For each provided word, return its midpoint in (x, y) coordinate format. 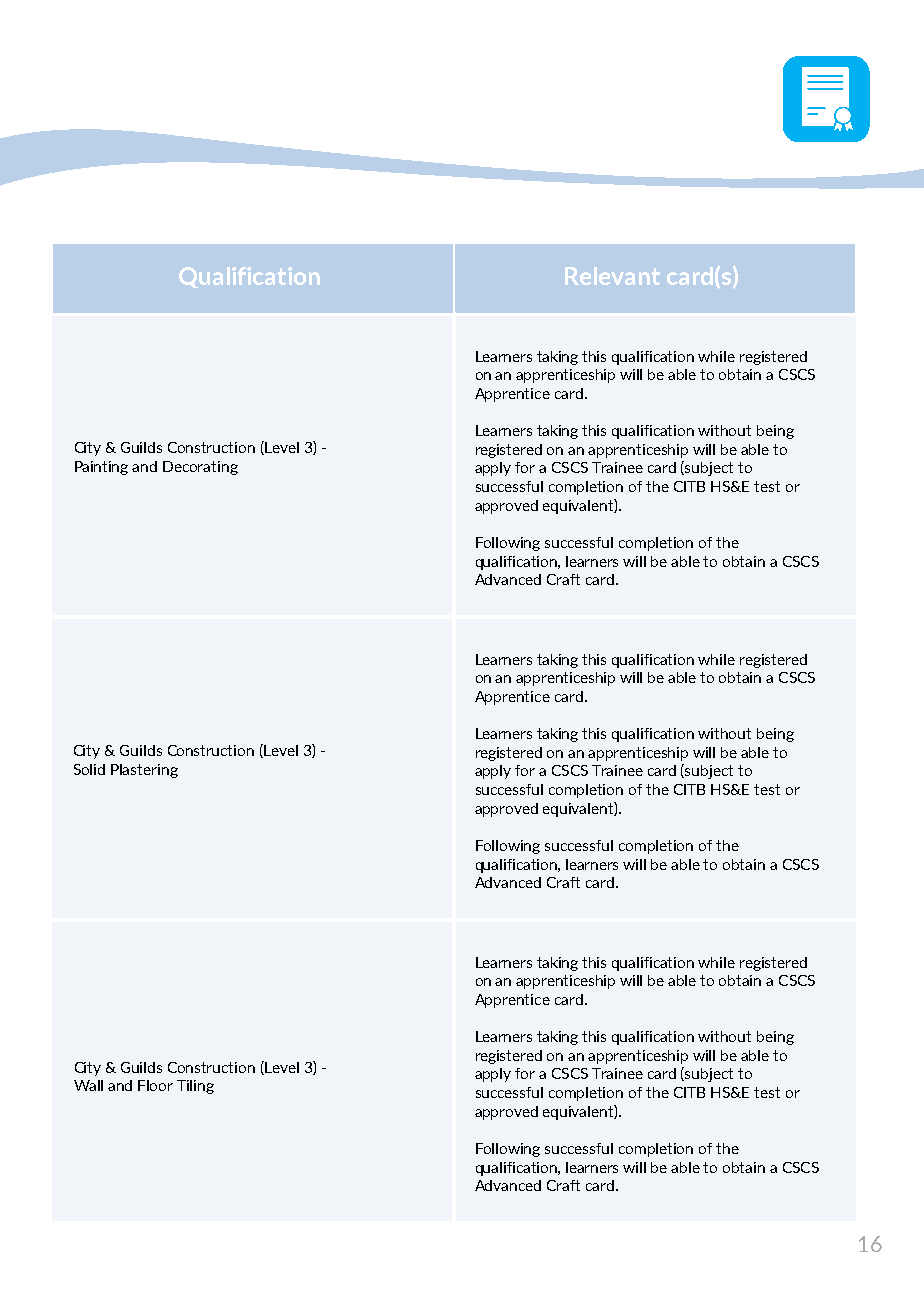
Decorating (200, 468)
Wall (88, 1085)
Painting (101, 468)
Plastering (144, 771)
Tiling (195, 1087)
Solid (89, 769)
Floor (155, 1085)
